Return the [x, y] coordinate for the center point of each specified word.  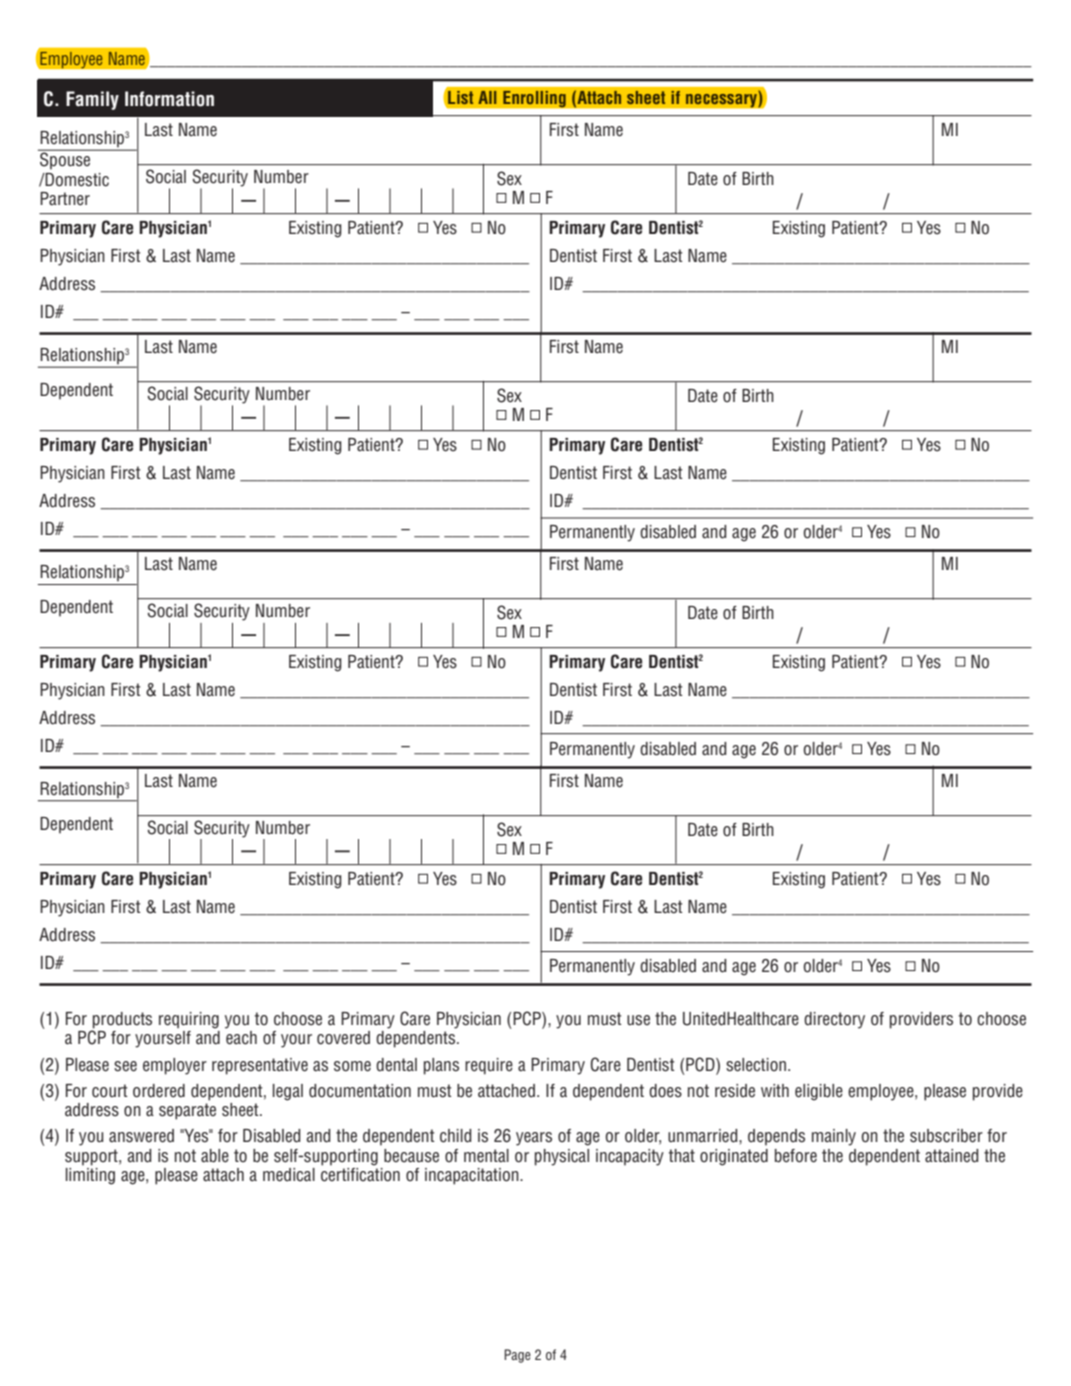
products [121, 1021]
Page [517, 1356]
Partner [65, 199]
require [489, 1066]
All [487, 97]
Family [92, 100]
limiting [90, 1175]
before [796, 1156]
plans [441, 1066]
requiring [189, 1020]
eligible [819, 1092]
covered [343, 1038]
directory [834, 1020]
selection [756, 1065]
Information [169, 99]
